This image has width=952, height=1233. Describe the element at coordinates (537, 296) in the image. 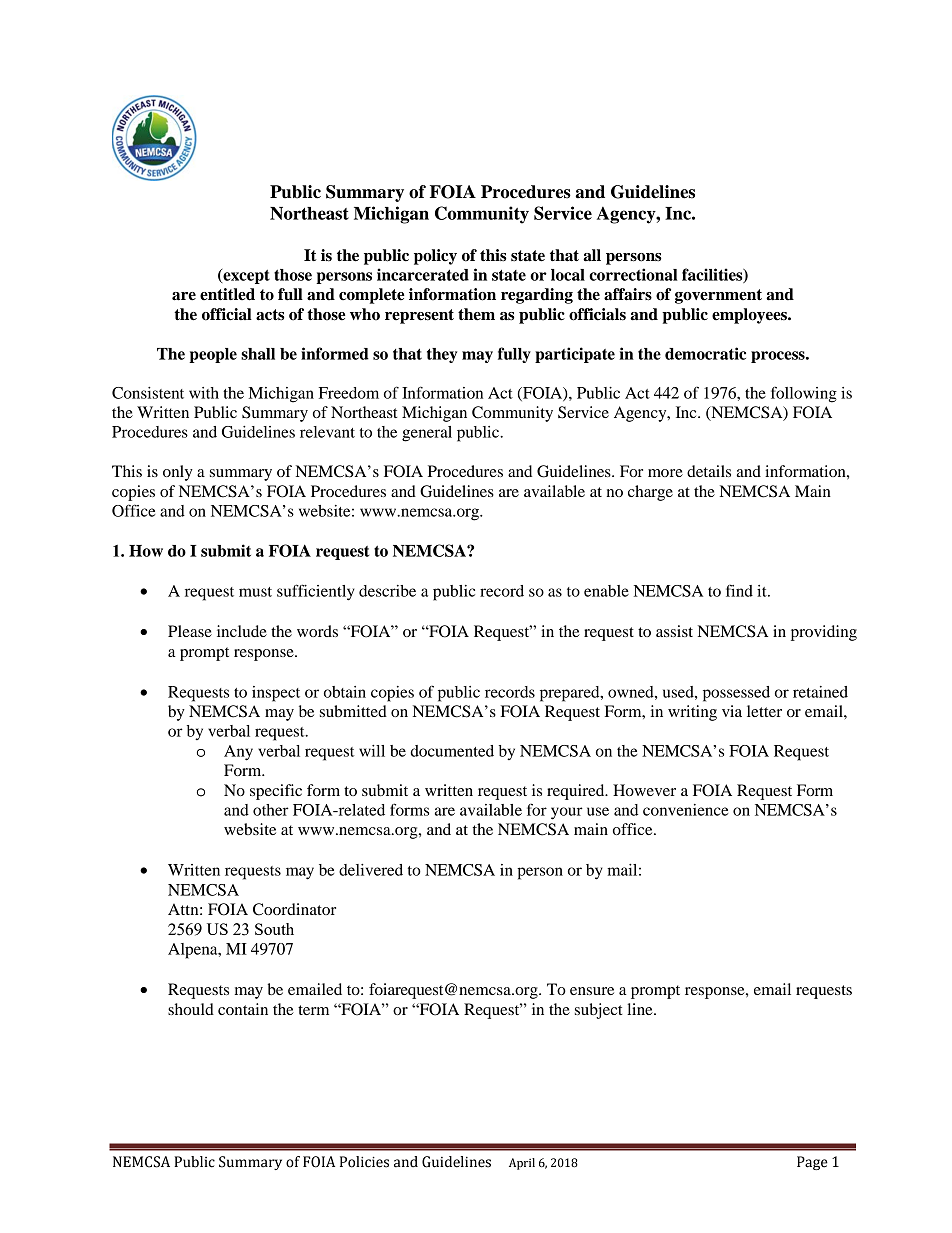

I see `regarding` at that location.
